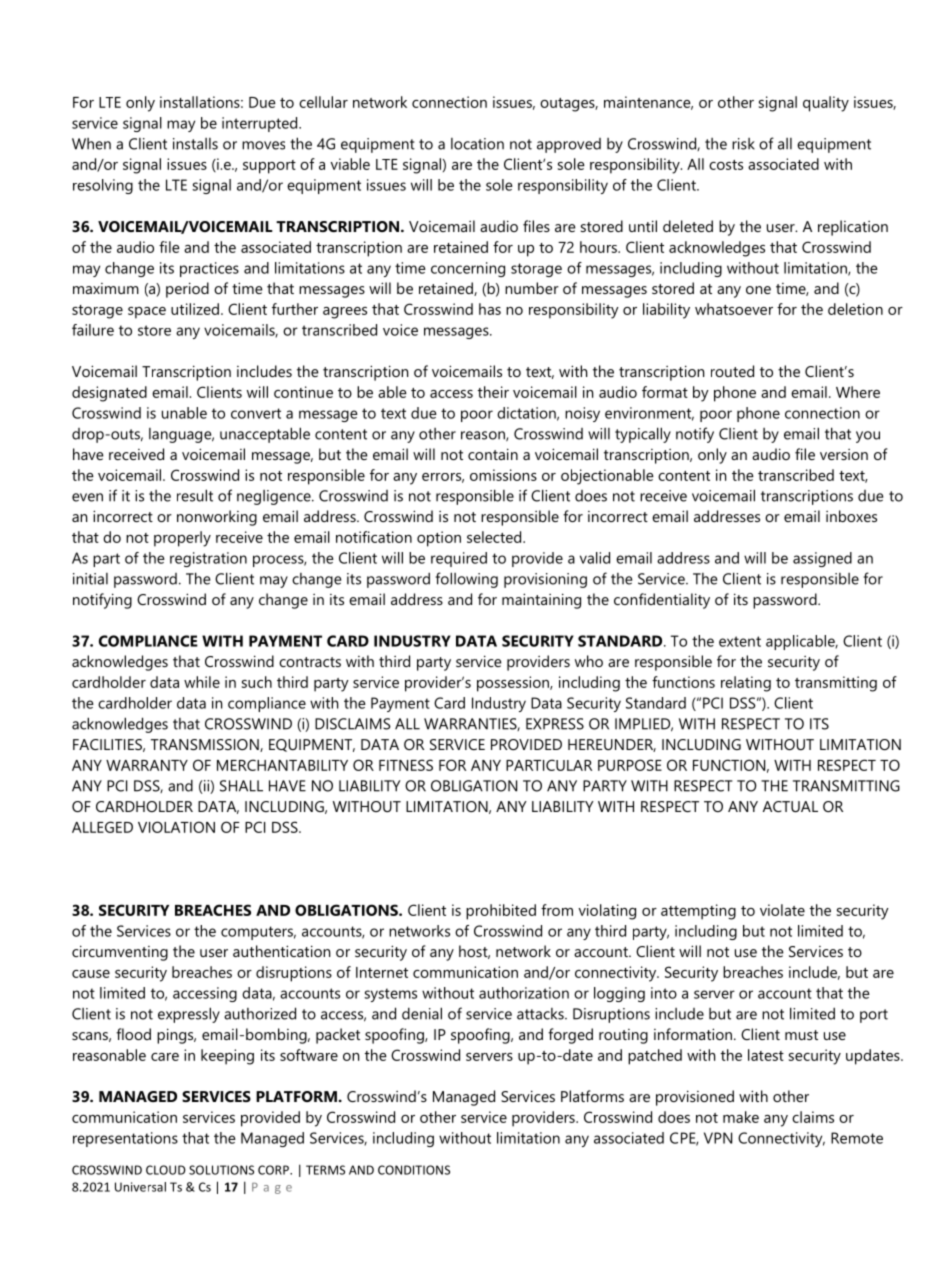 Image resolution: width=952 pixels, height=1272 pixels. Describe the element at coordinates (181, 435) in the document. I see `language` at that location.
